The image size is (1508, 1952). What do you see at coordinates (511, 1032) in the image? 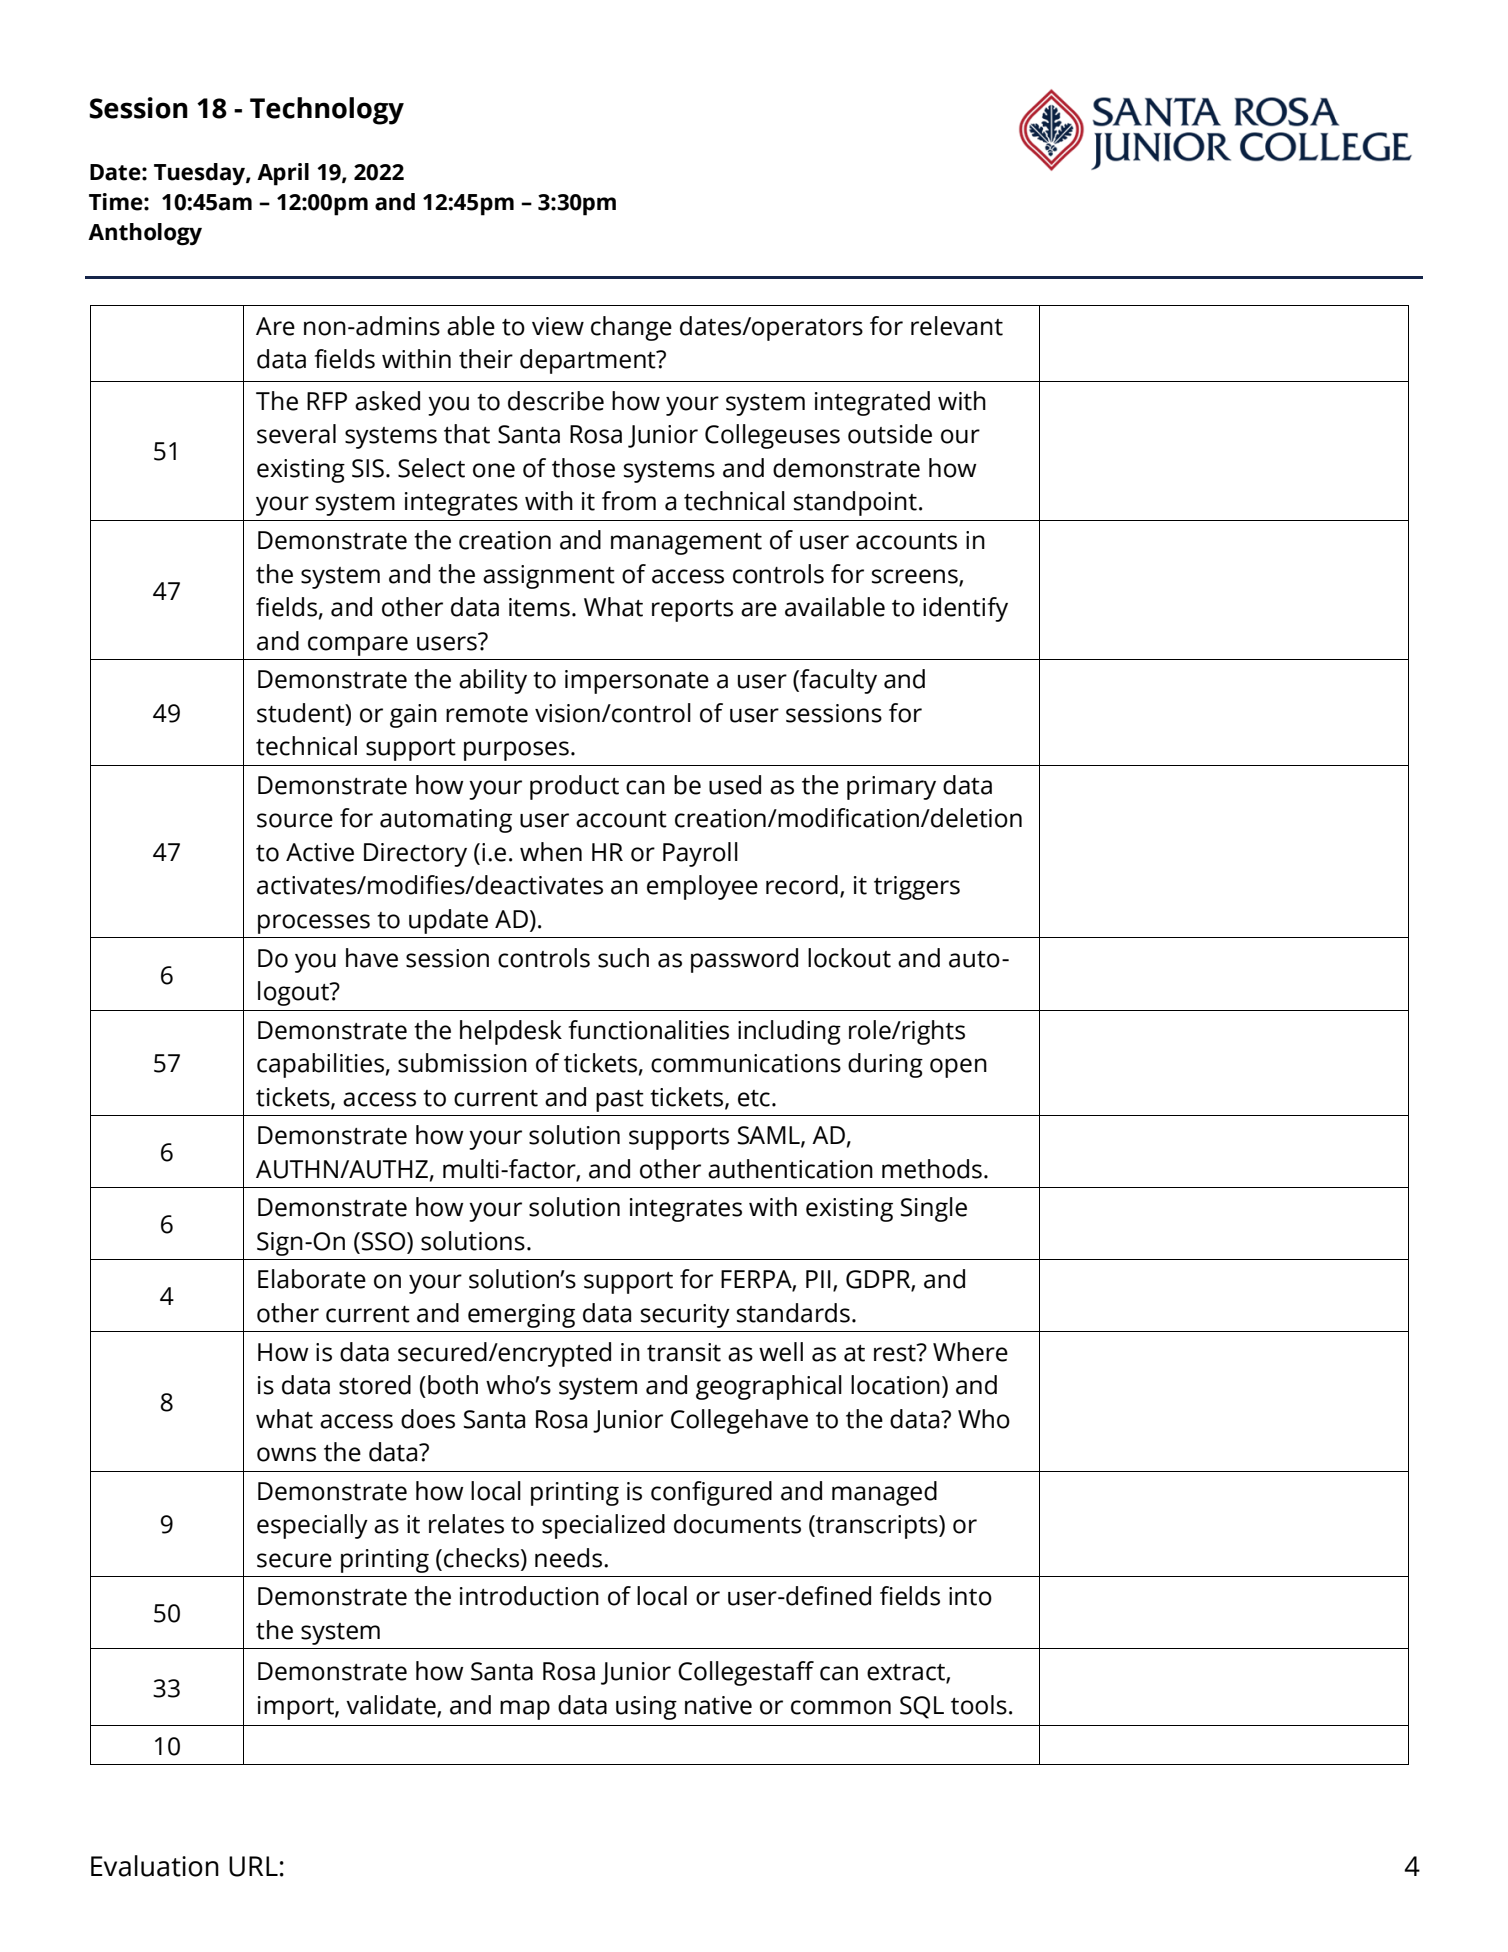
I see `helpdesk` at bounding box center [511, 1032].
